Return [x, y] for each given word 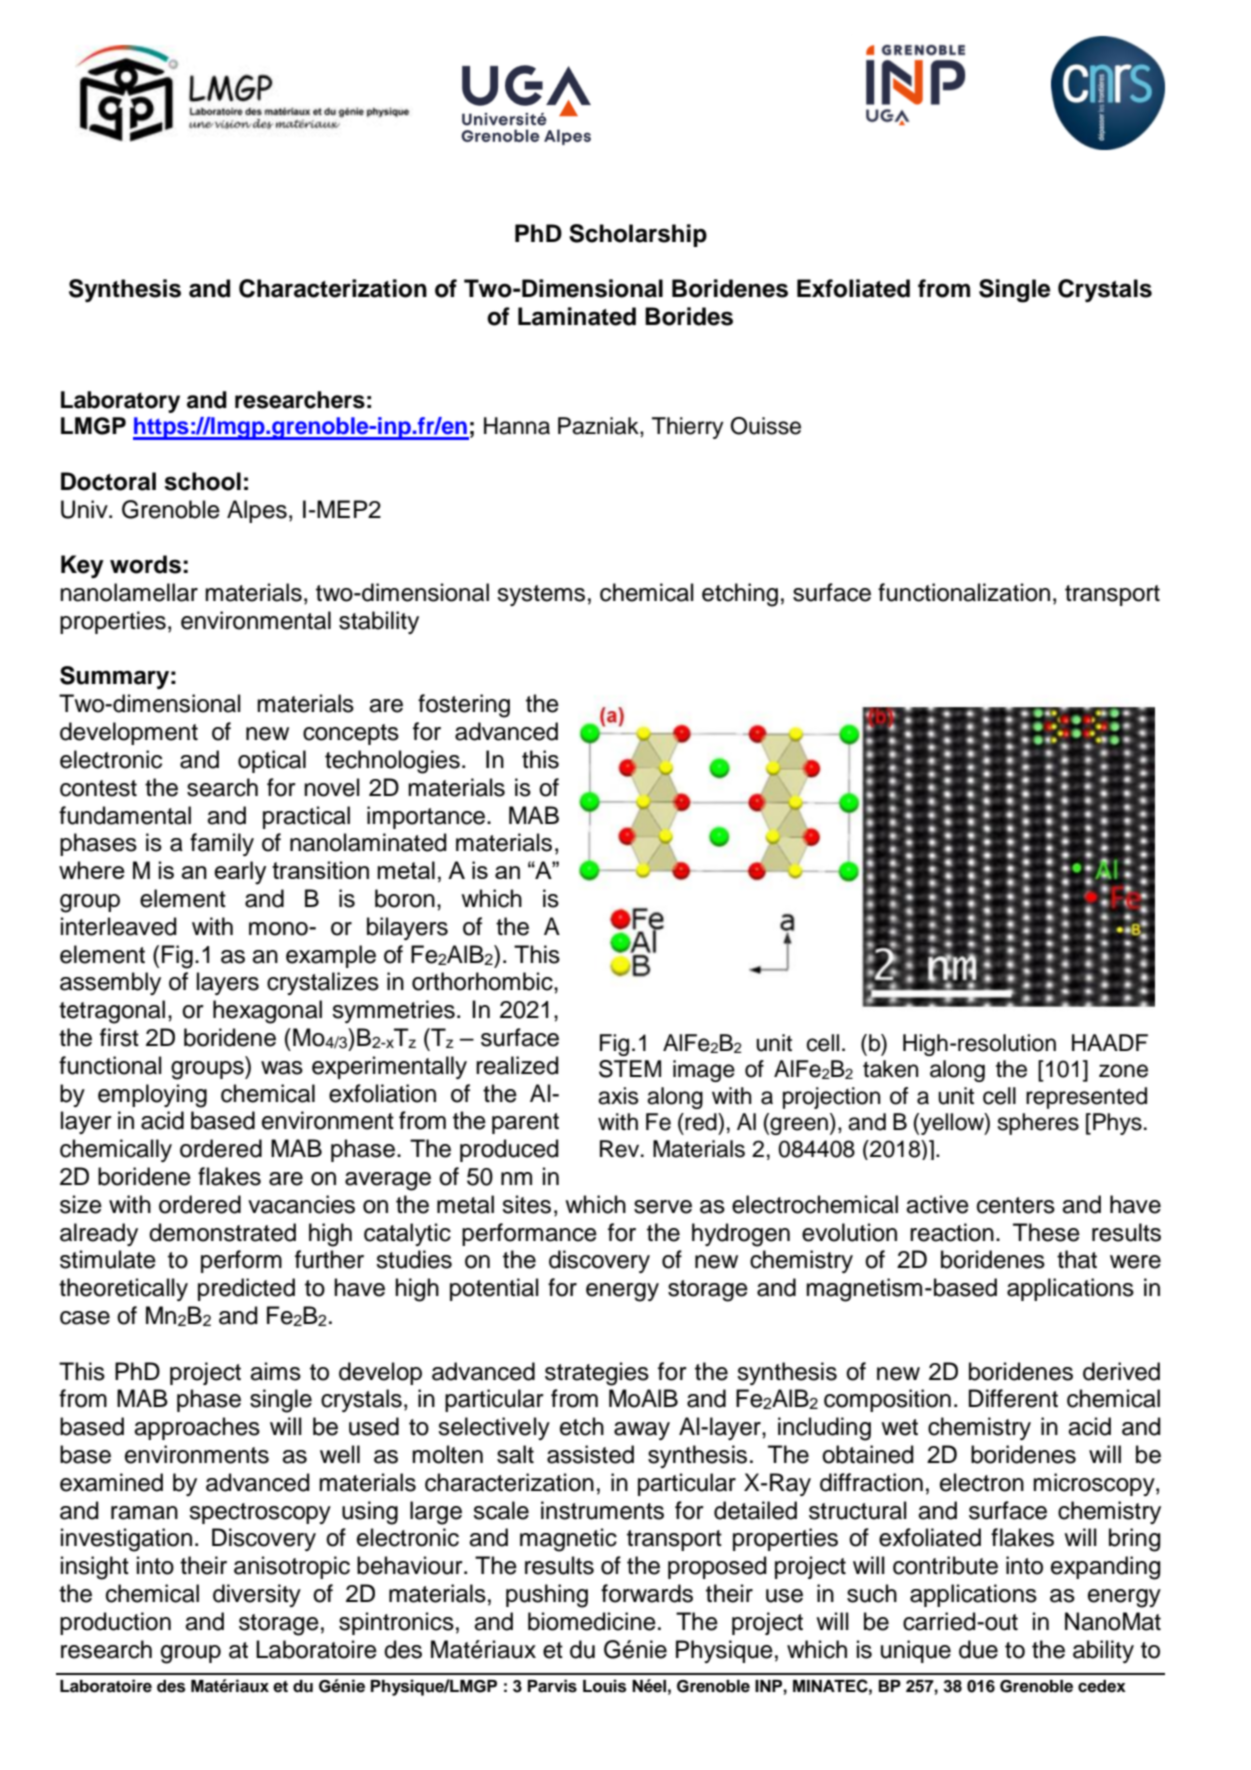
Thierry [688, 428]
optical [272, 761]
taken [890, 1069]
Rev [621, 1149]
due [978, 1649]
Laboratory [120, 402]
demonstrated [222, 1232]
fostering [464, 706]
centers [1016, 1205]
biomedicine [592, 1621]
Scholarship [638, 235]
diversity [257, 1595]
